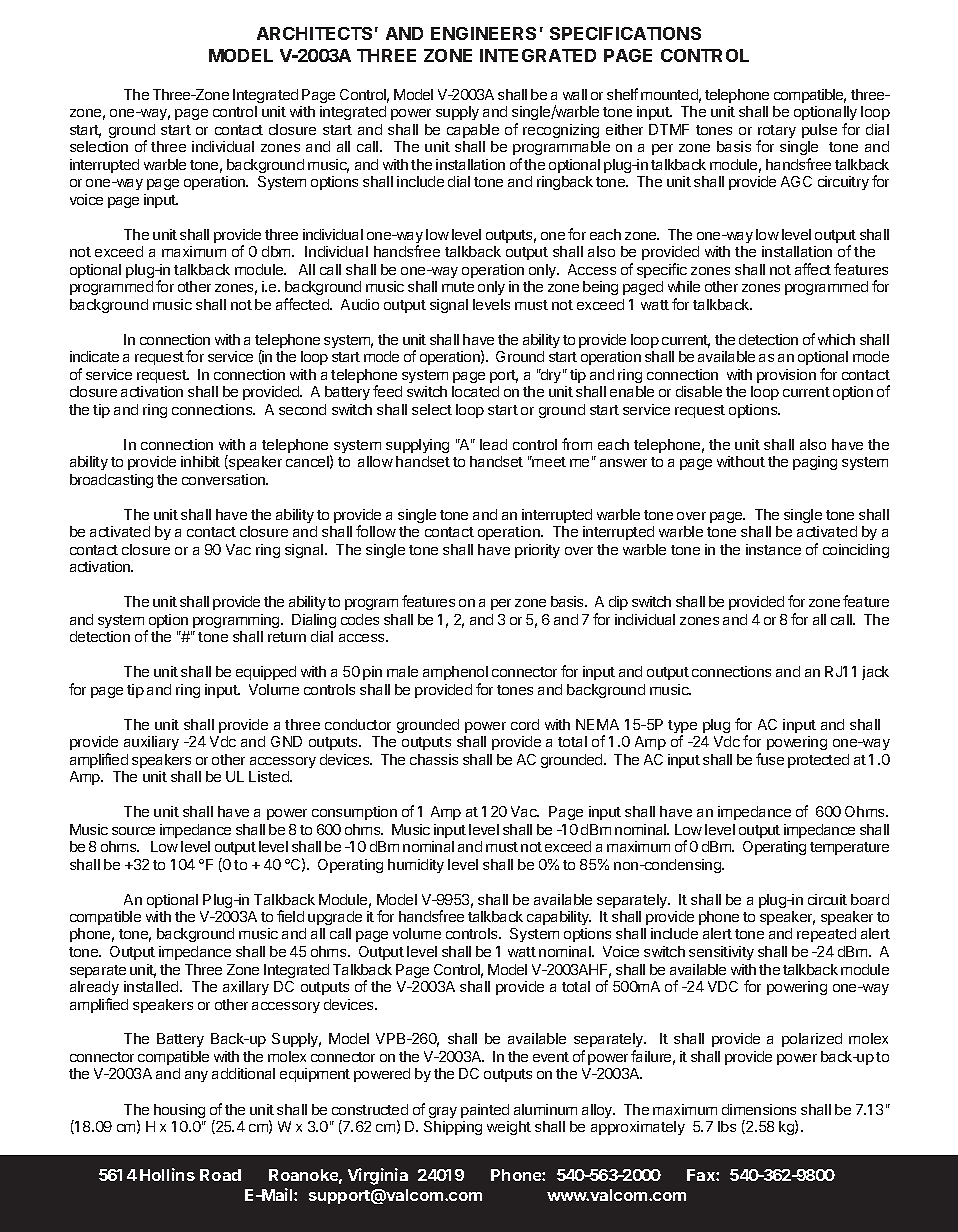 The image size is (958, 1232). I want to click on rotary, so click(777, 133).
